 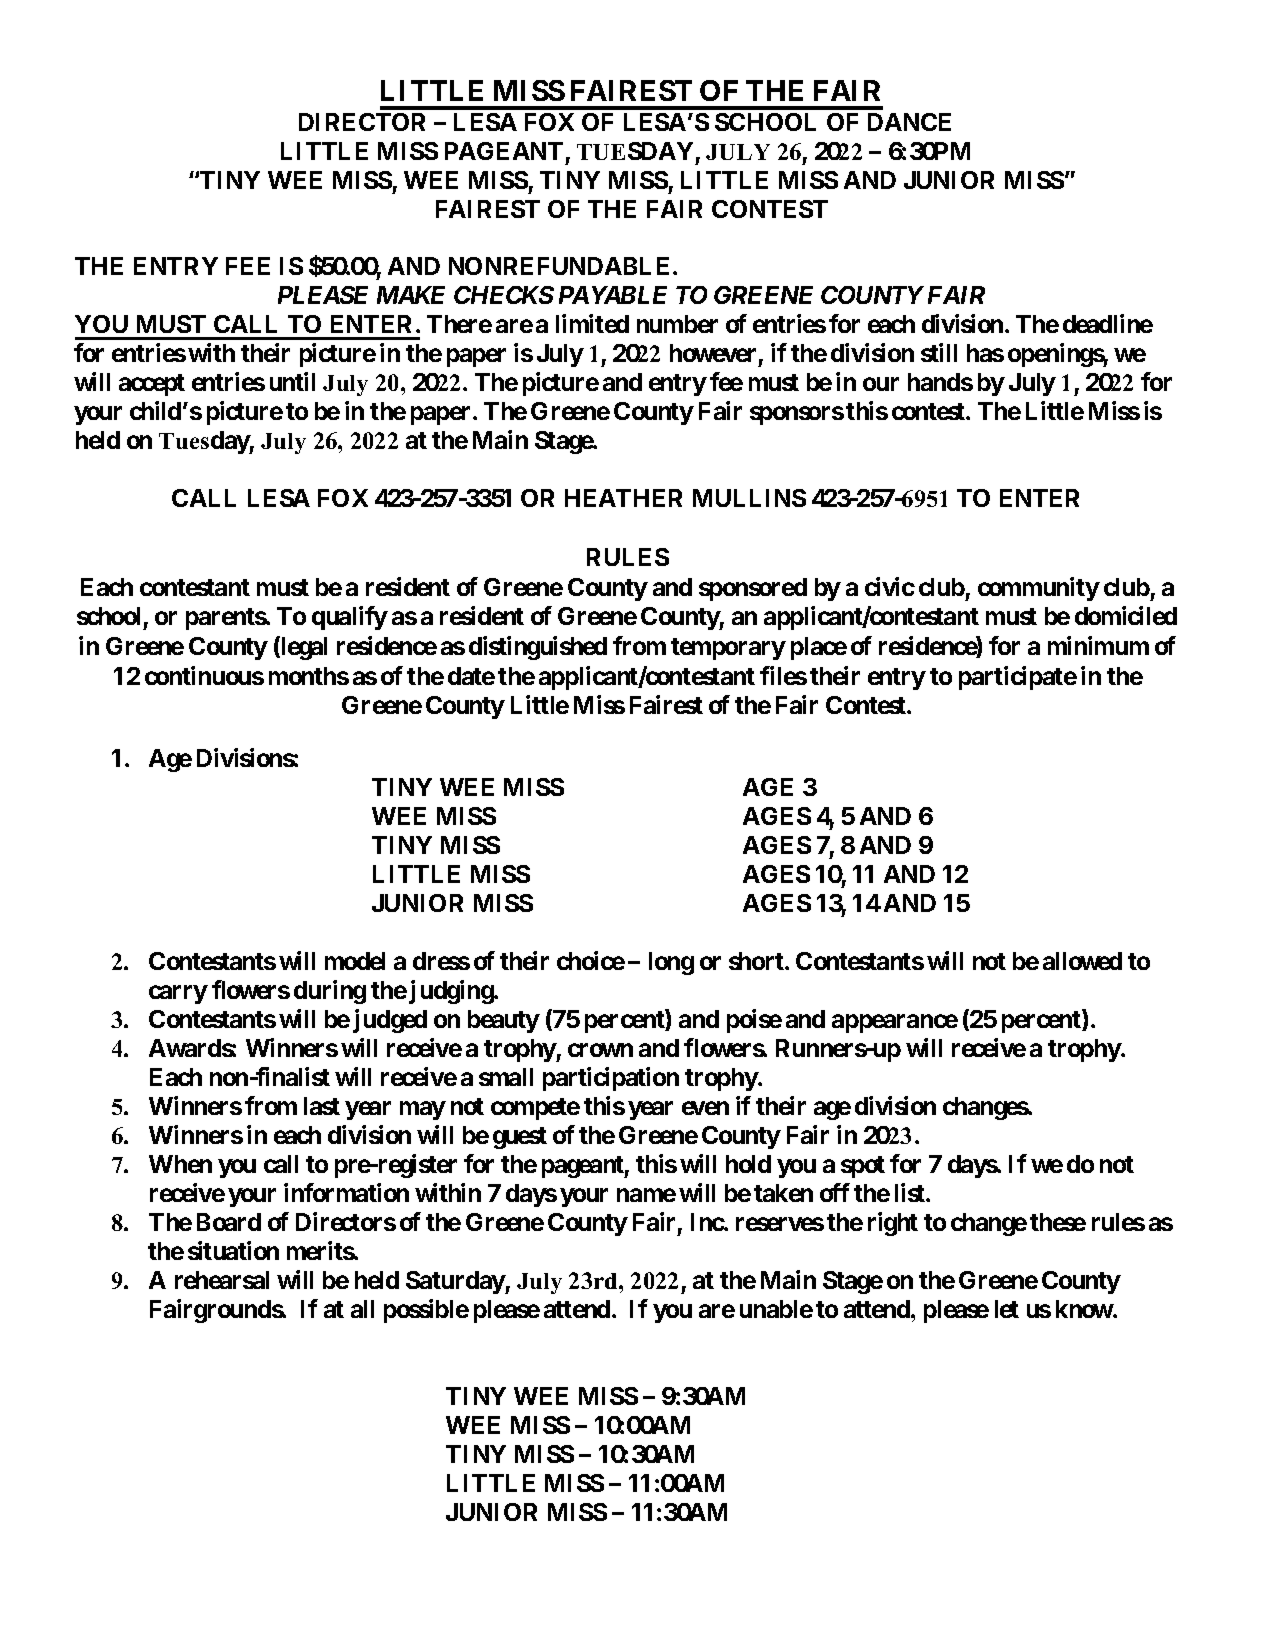 What do you see at coordinates (708, 1222) in the page?
I see `Inc` at bounding box center [708, 1222].
